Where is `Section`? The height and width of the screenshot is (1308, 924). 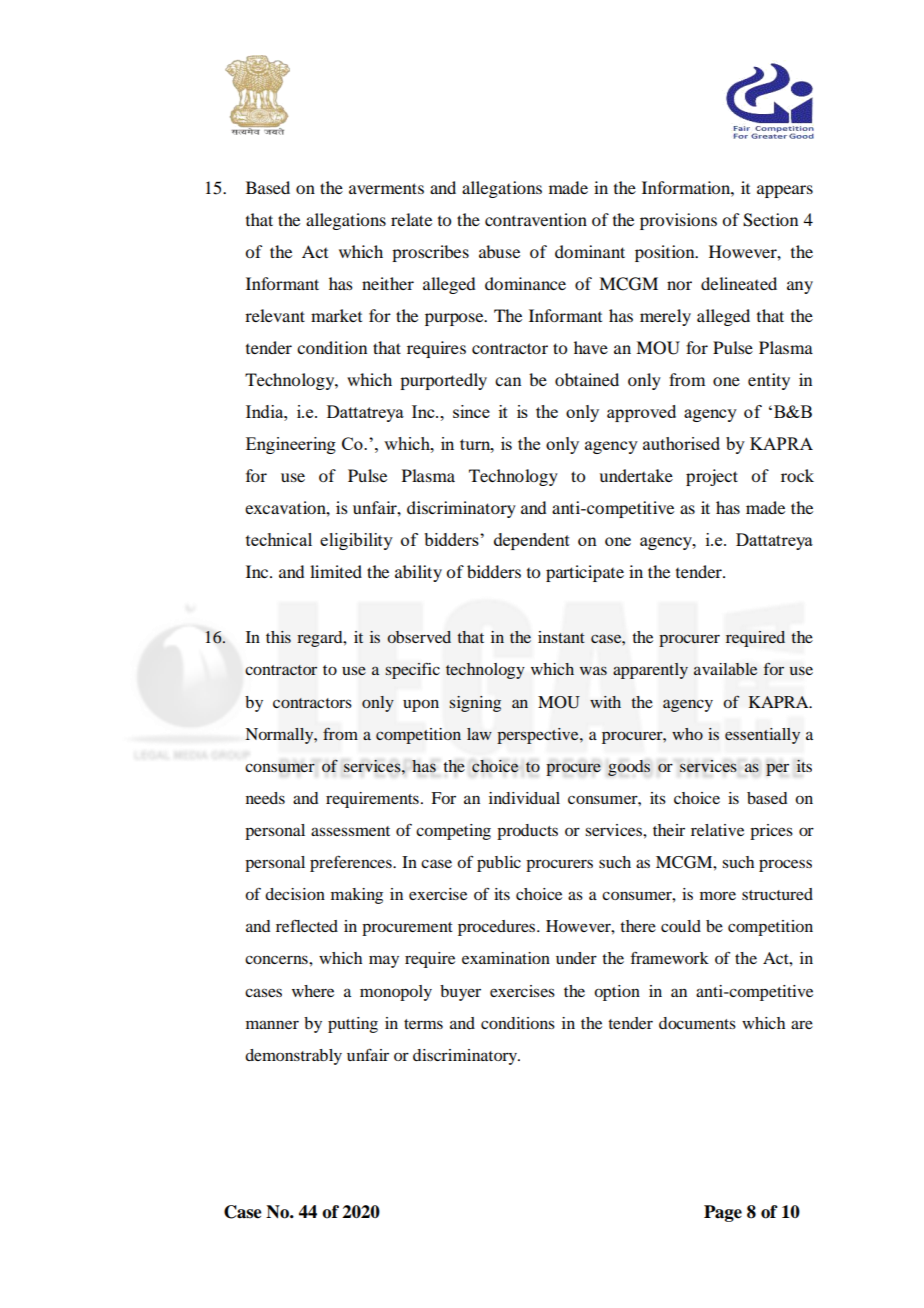 Section is located at coordinates (770, 220).
